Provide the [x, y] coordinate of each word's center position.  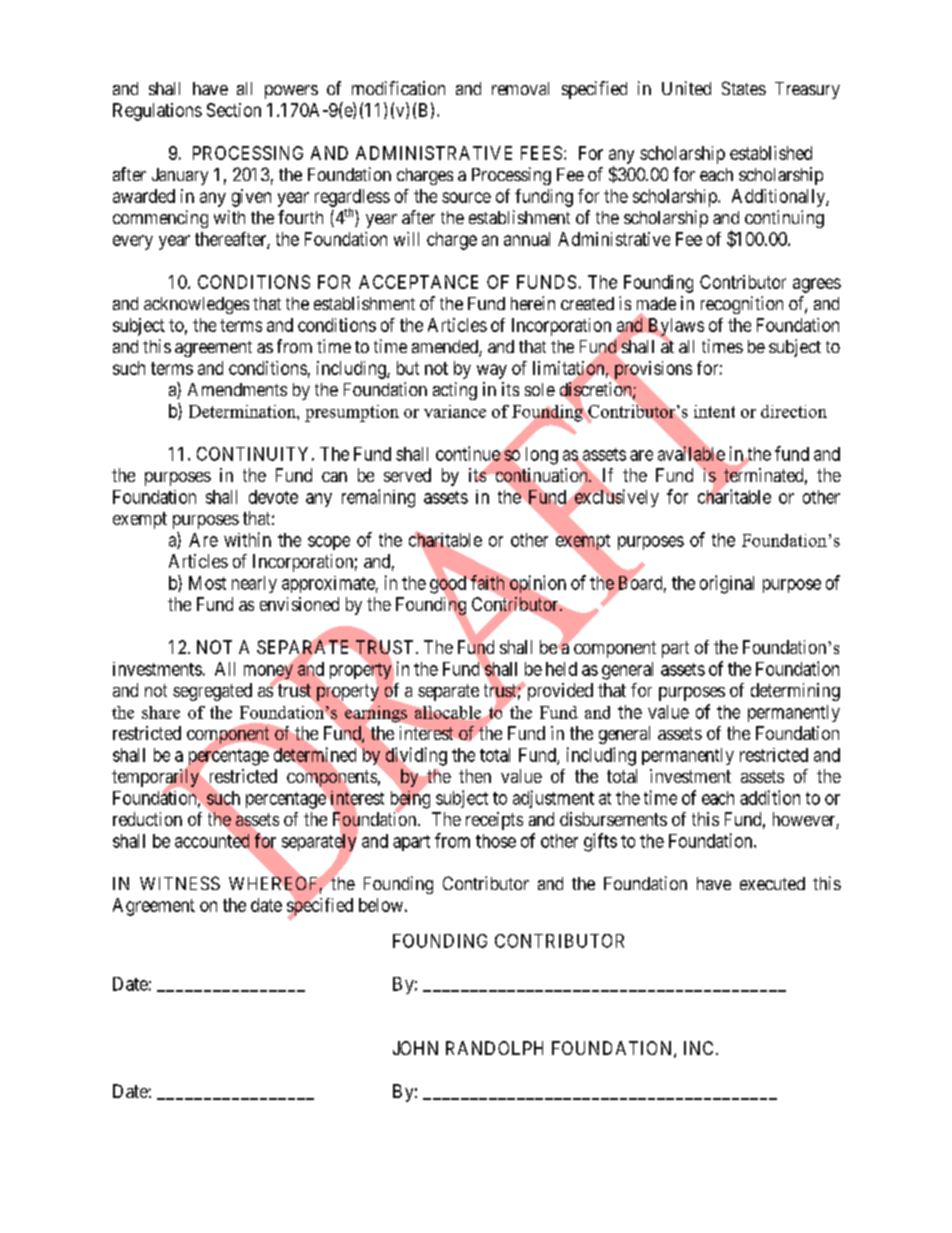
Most [207, 583]
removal [520, 88]
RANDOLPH [494, 1048]
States [744, 88]
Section [234, 110]
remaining [378, 498]
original [727, 584]
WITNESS [180, 883]
